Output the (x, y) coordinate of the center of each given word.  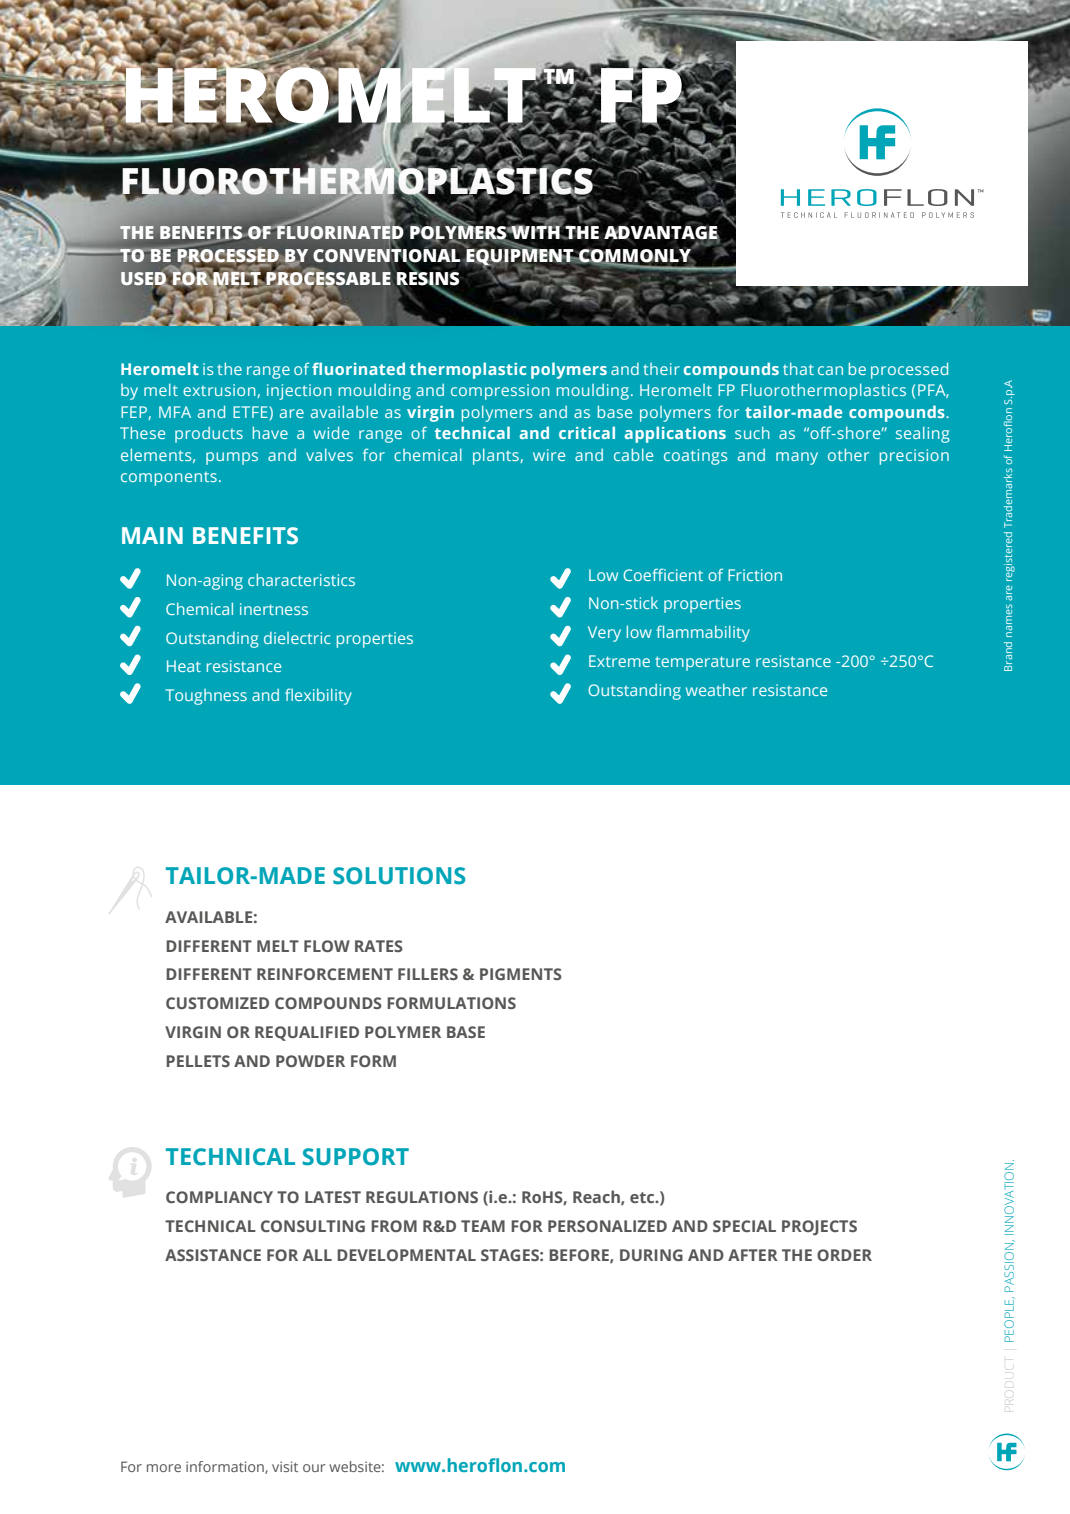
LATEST (333, 1197)
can (830, 370)
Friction (755, 575)
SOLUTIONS (399, 876)
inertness (274, 609)
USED (145, 280)
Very (604, 634)
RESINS (427, 279)
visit (285, 1466)
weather (716, 689)
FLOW (327, 946)
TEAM (483, 1226)
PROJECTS (819, 1228)
